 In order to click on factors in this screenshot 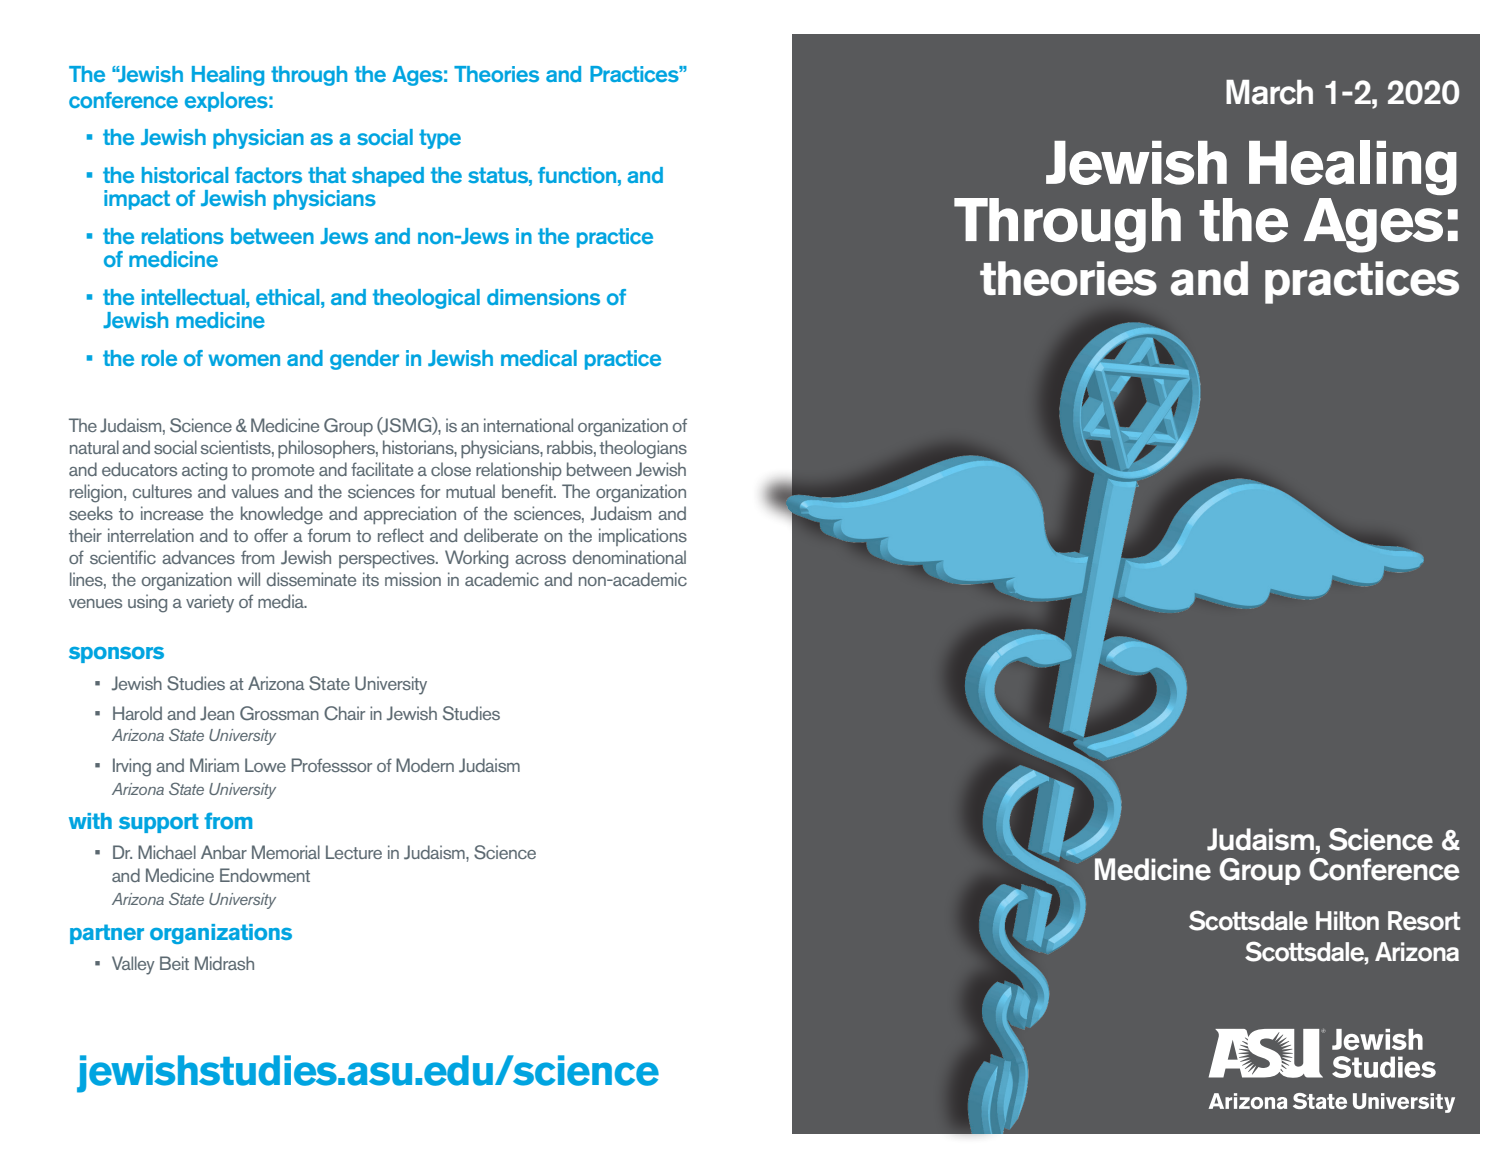, I will do `click(268, 175)`.
